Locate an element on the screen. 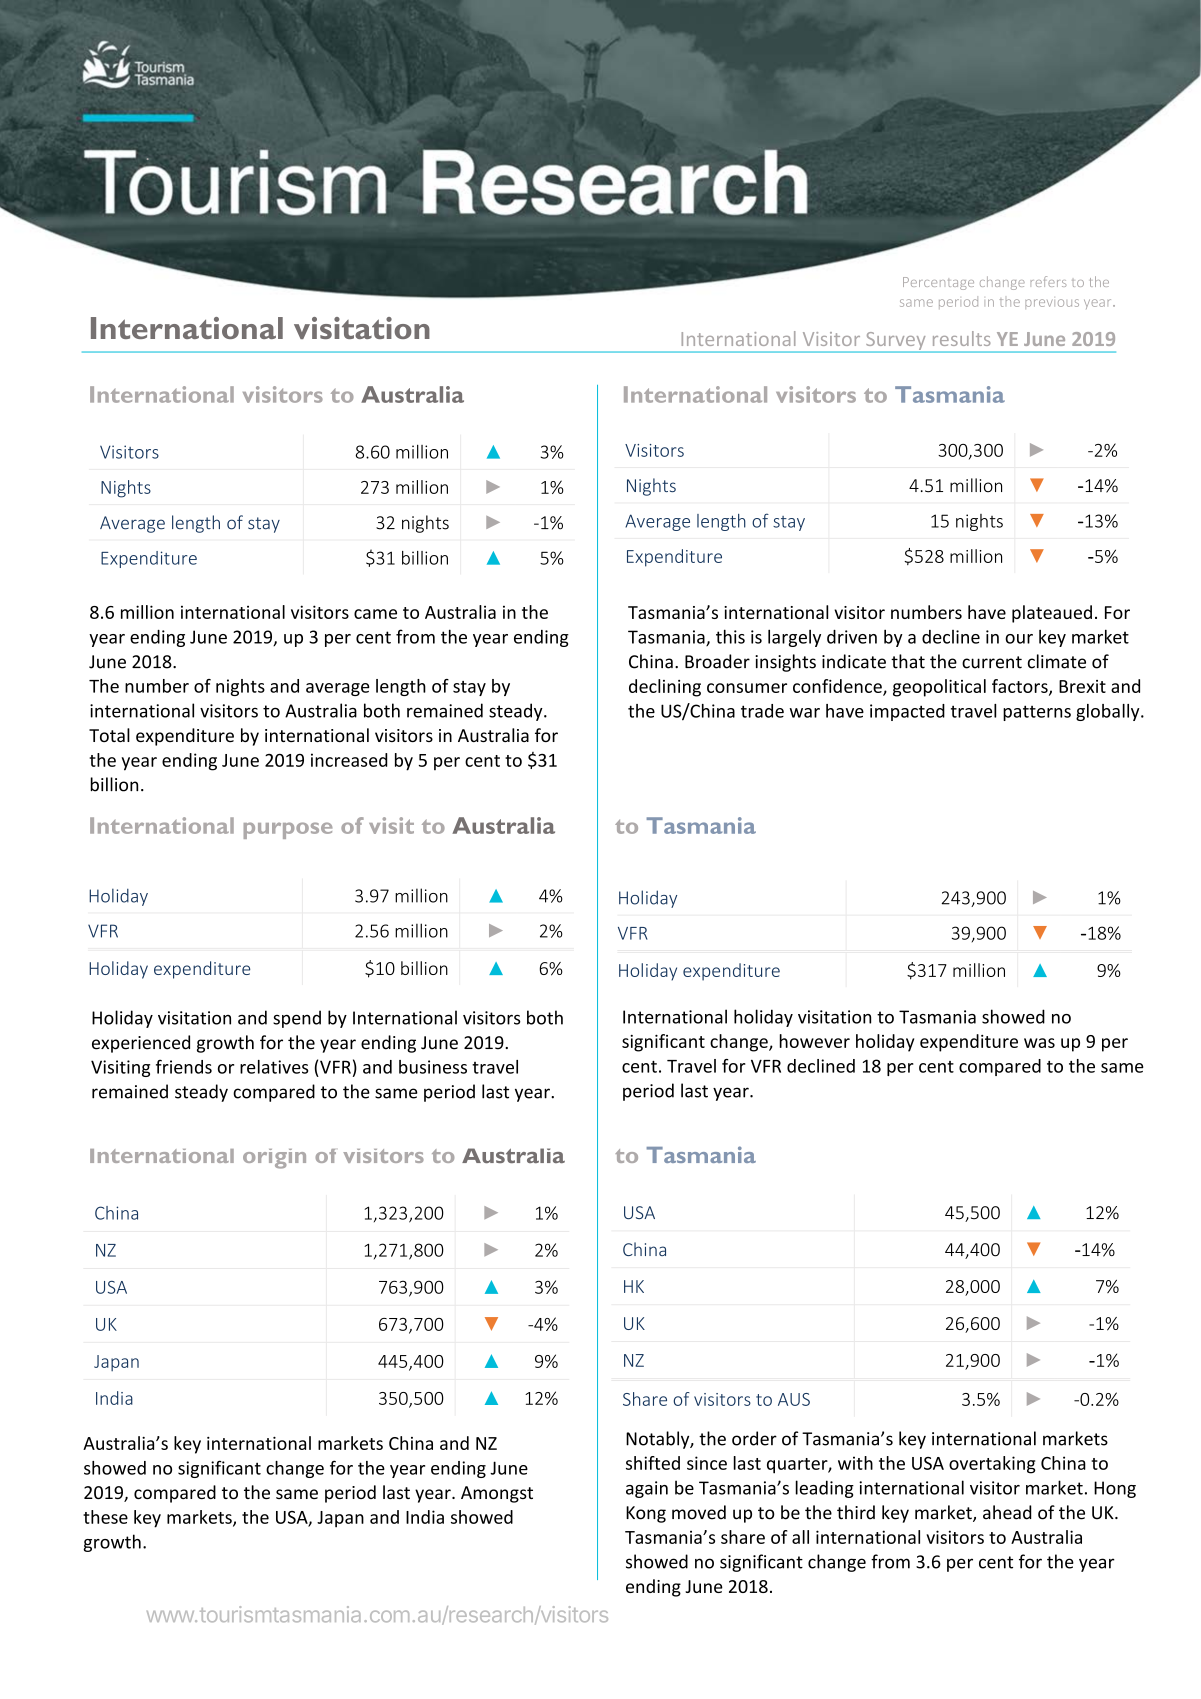 This screenshot has height=1699, width=1201. results is located at coordinates (962, 338).
